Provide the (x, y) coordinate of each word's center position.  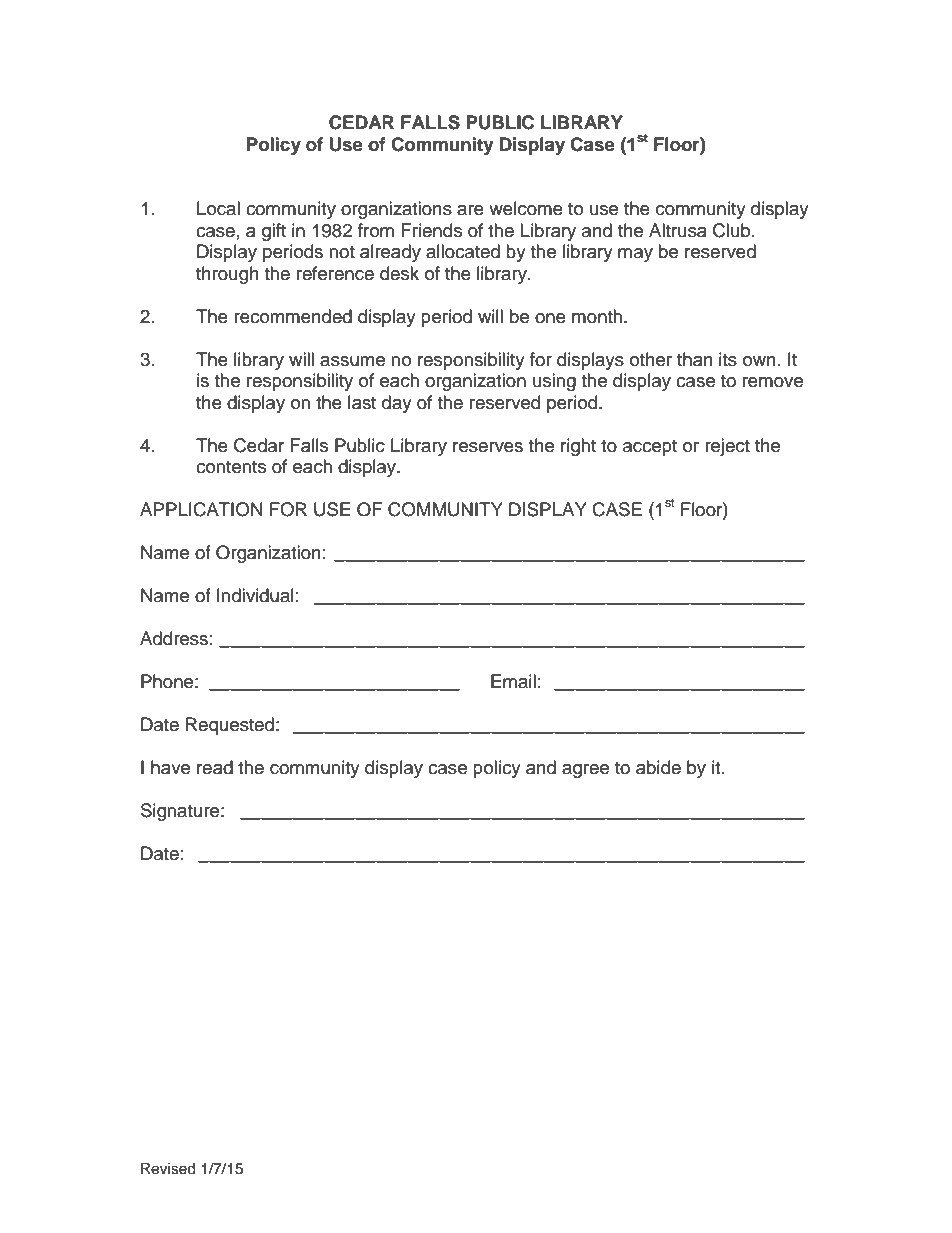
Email (513, 681)
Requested (230, 726)
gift (274, 232)
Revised (168, 1169)
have (170, 767)
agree (585, 771)
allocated (463, 251)
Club (733, 230)
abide (658, 767)
